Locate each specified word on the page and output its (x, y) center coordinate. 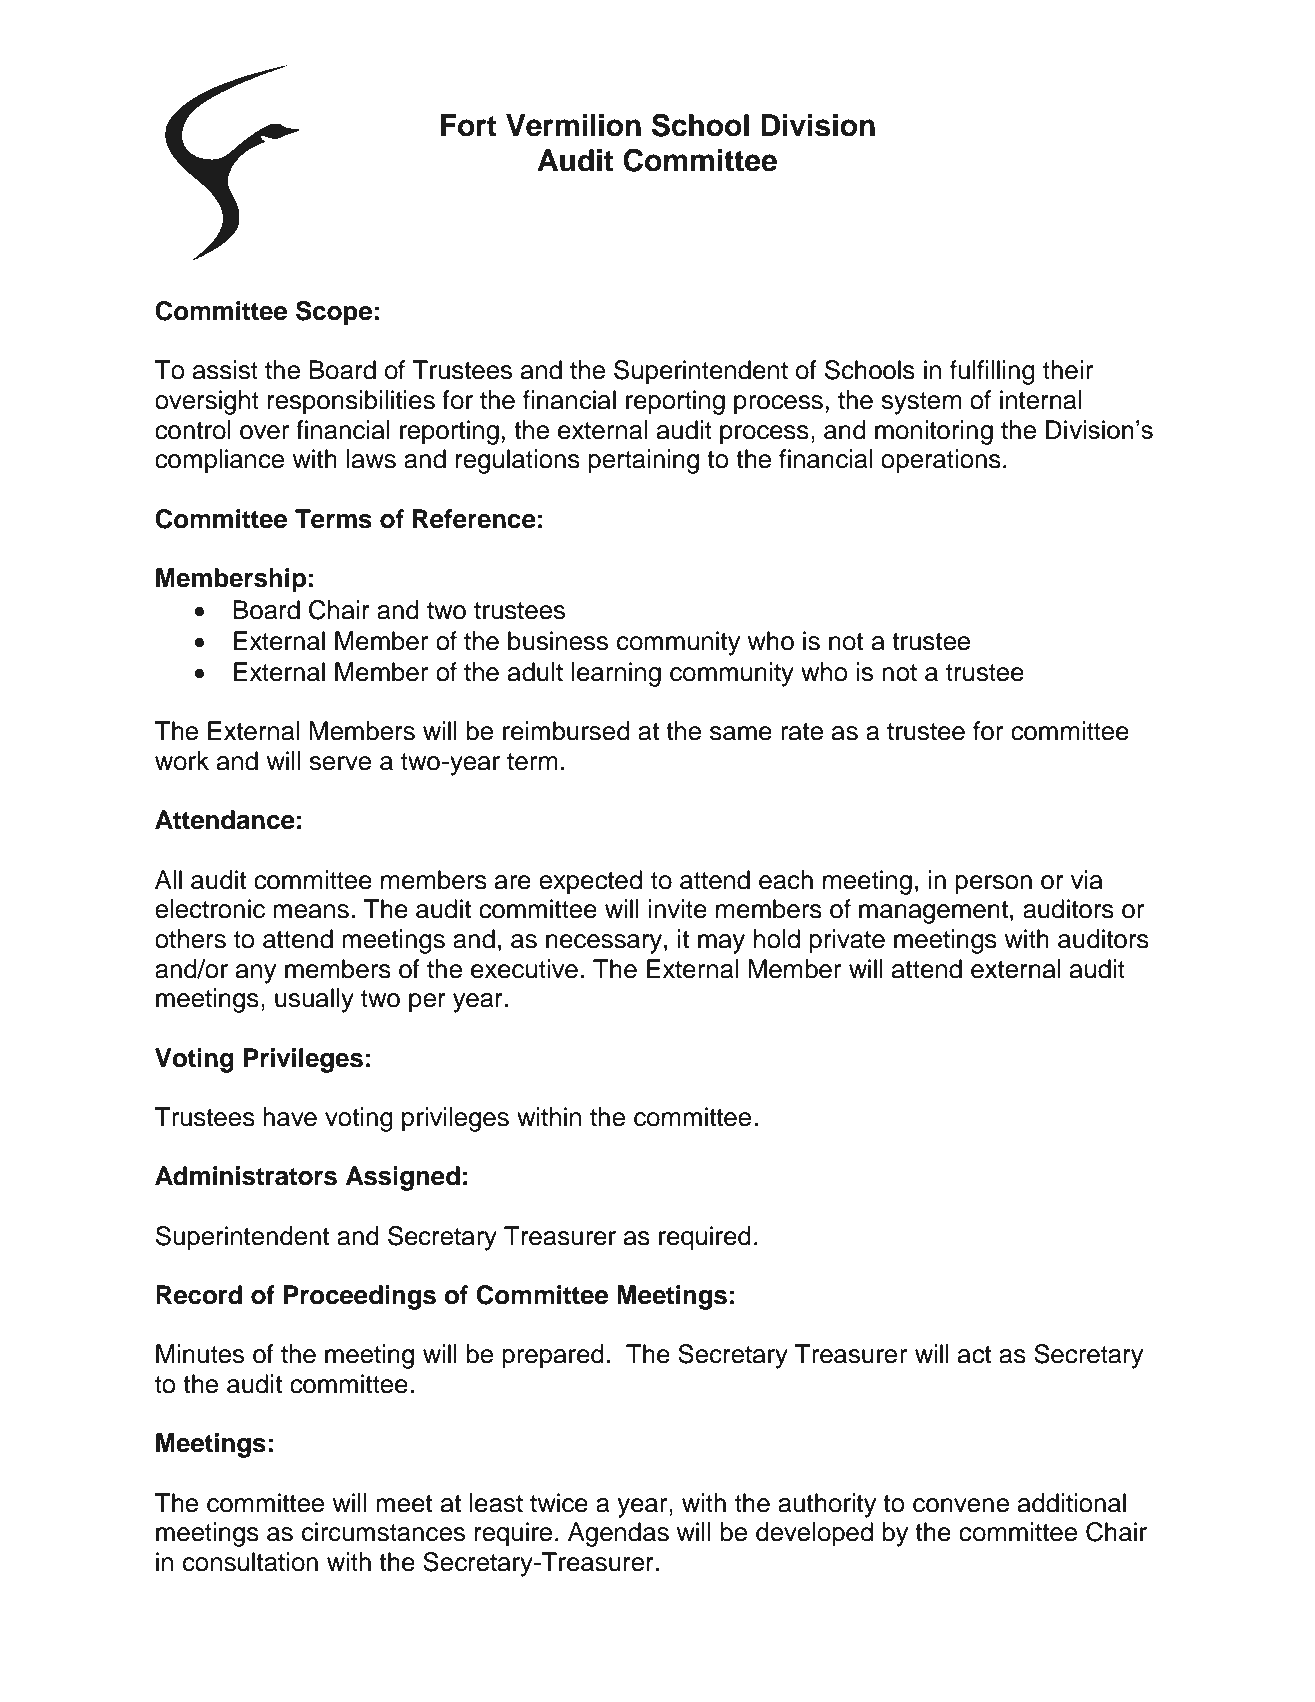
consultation (250, 1562)
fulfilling (992, 372)
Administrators (246, 1176)
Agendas (618, 1534)
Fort (469, 125)
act (974, 1355)
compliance (219, 461)
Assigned (403, 1178)
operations (941, 461)
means (311, 911)
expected (590, 882)
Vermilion (573, 125)
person (993, 885)
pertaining (643, 461)
